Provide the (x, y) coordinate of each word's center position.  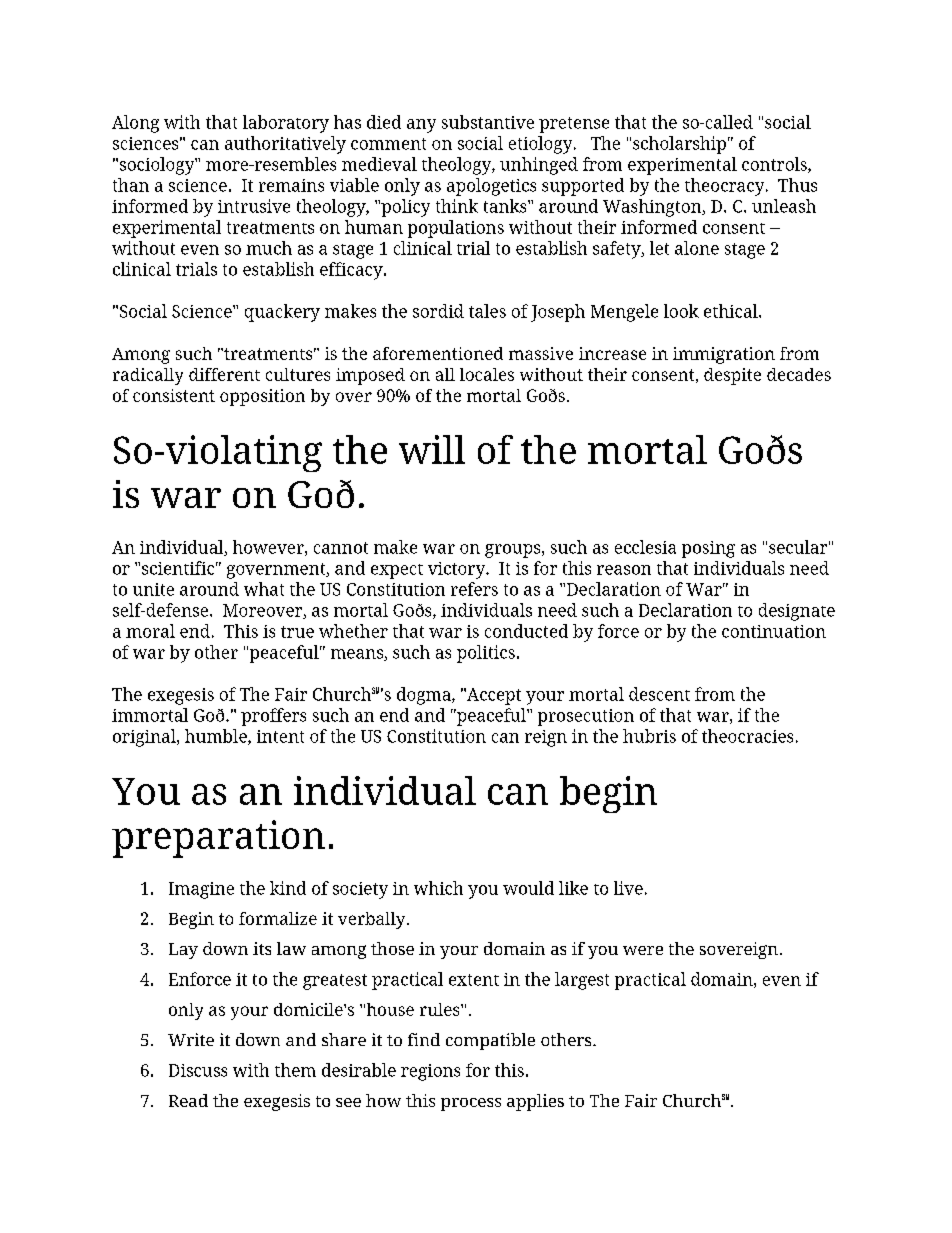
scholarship (679, 145)
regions (430, 1072)
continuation (774, 631)
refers (474, 589)
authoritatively (285, 145)
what (264, 589)
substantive (488, 122)
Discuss (198, 1070)
